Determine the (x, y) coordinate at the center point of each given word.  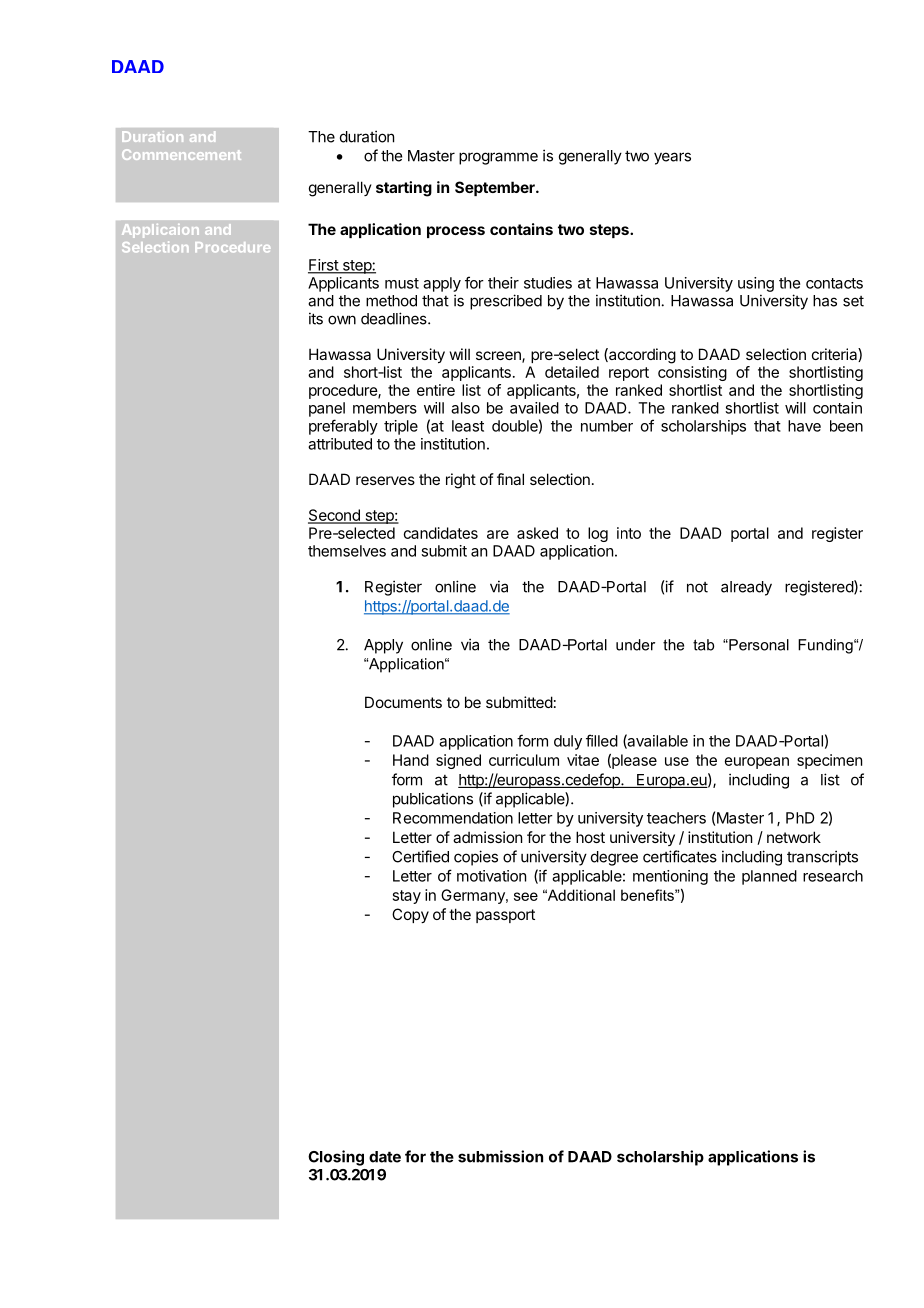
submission (500, 1156)
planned (769, 877)
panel (327, 409)
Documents (403, 702)
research (833, 876)
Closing (336, 1158)
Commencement (181, 154)
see (526, 896)
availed (534, 408)
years (672, 158)
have (804, 426)
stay (407, 897)
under (635, 645)
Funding (826, 646)
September (496, 188)
